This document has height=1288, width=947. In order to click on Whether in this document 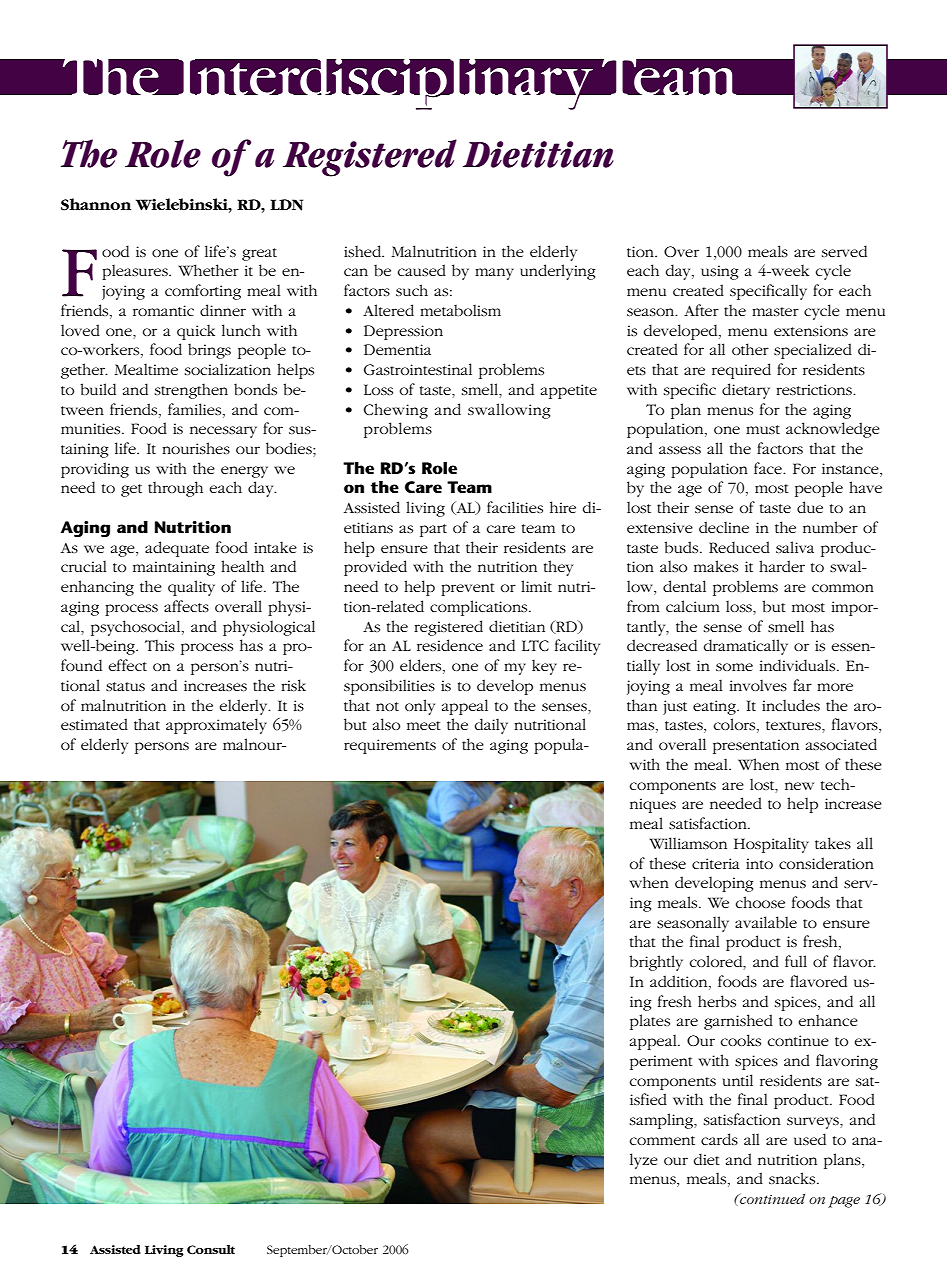, I will do `click(208, 270)`.
